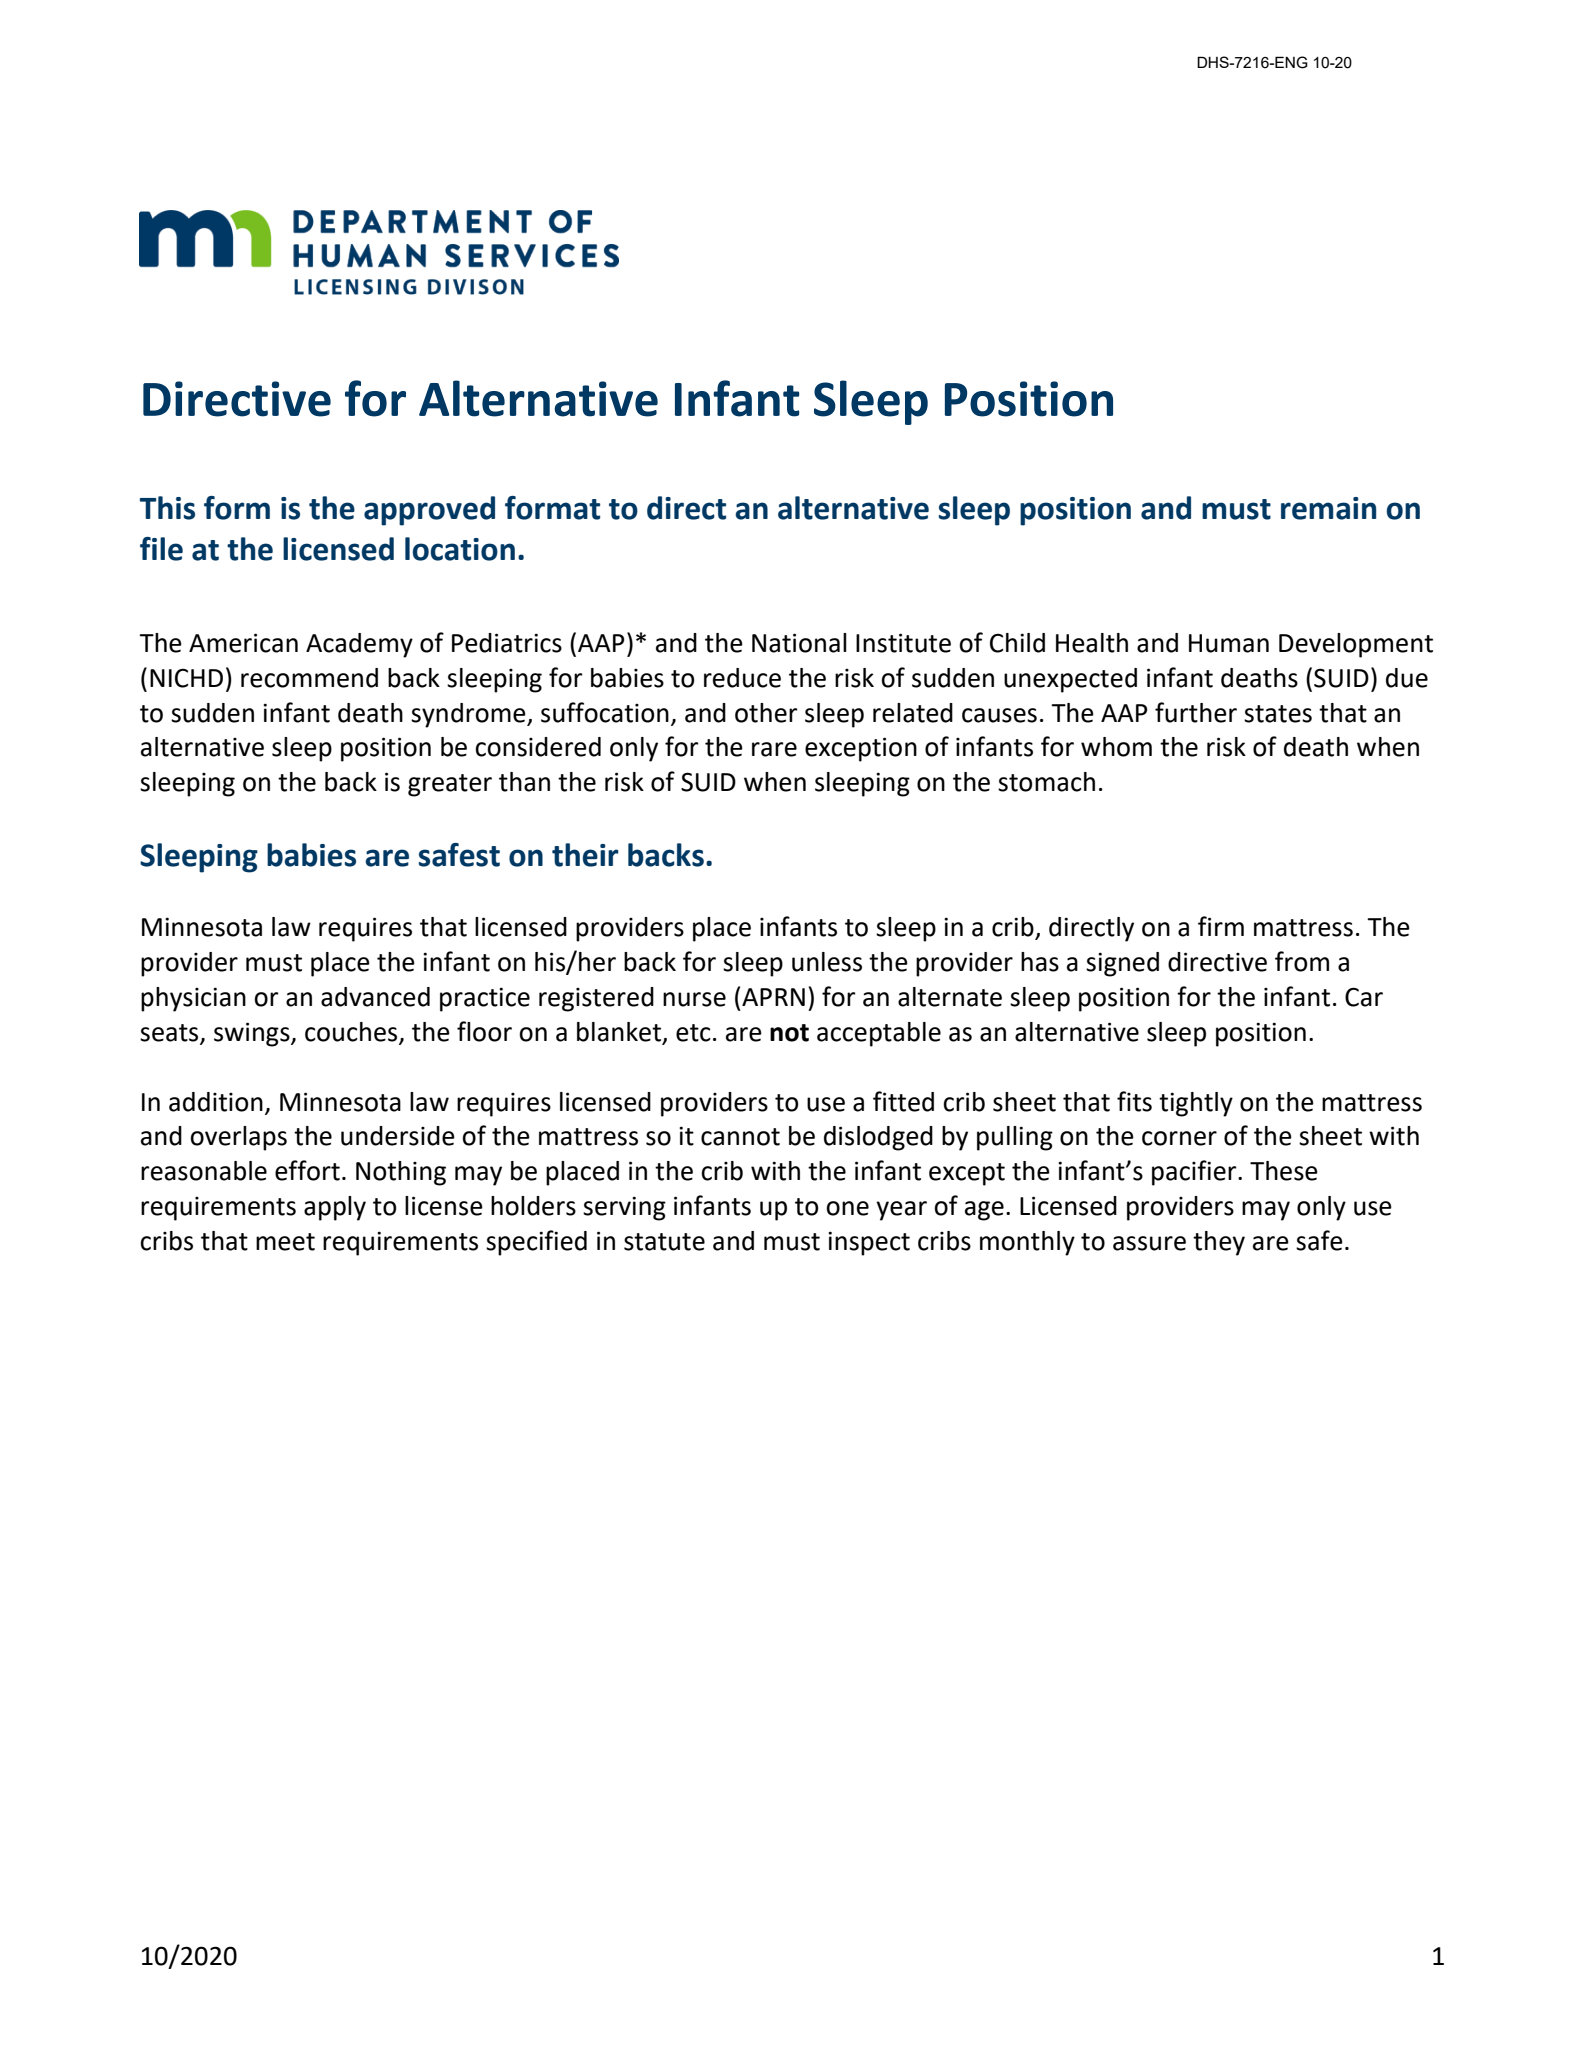 The image size is (1585, 2051). I want to click on Car, so click(1364, 997).
